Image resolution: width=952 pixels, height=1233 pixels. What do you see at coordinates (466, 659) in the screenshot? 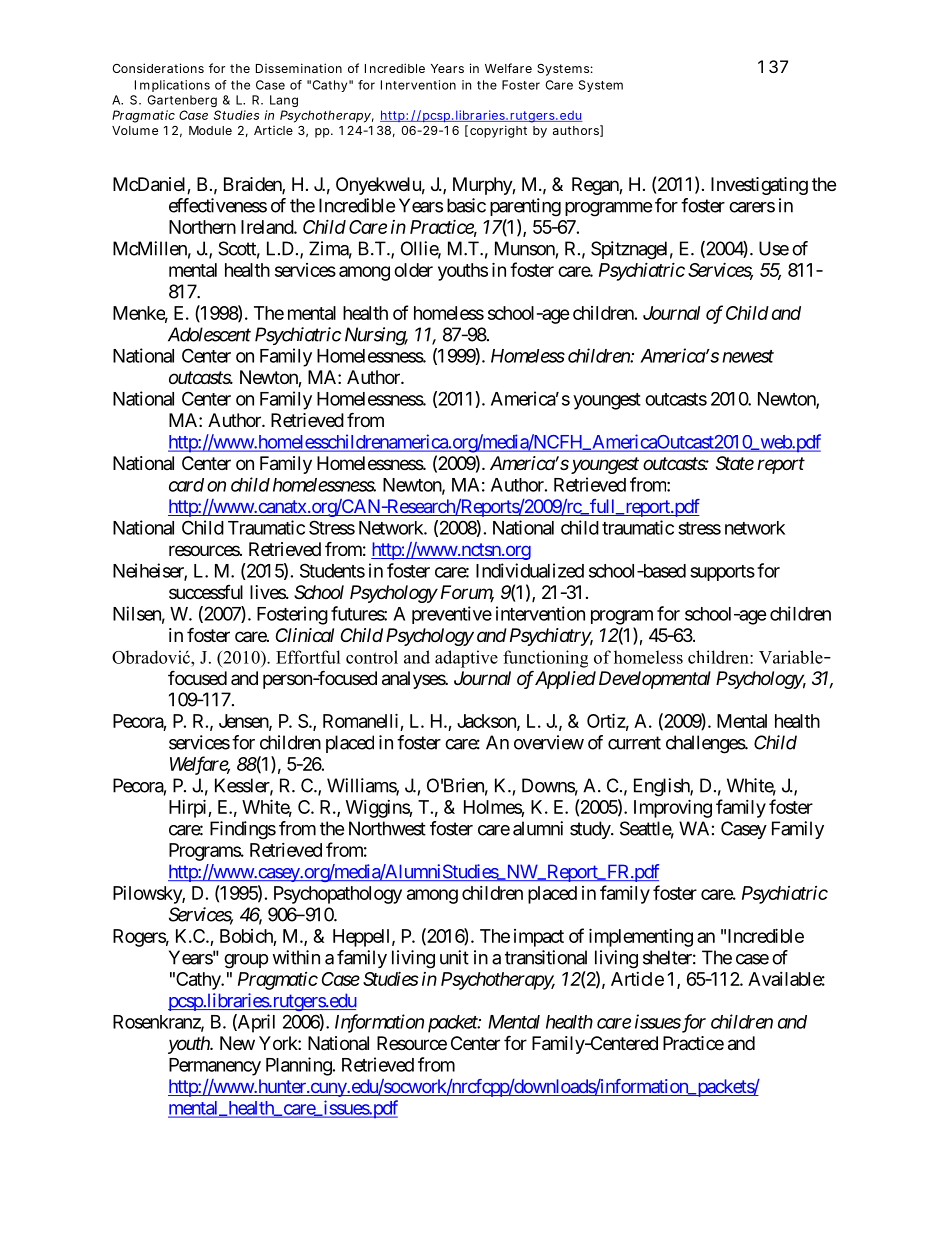
I see `adaptive` at bounding box center [466, 659].
